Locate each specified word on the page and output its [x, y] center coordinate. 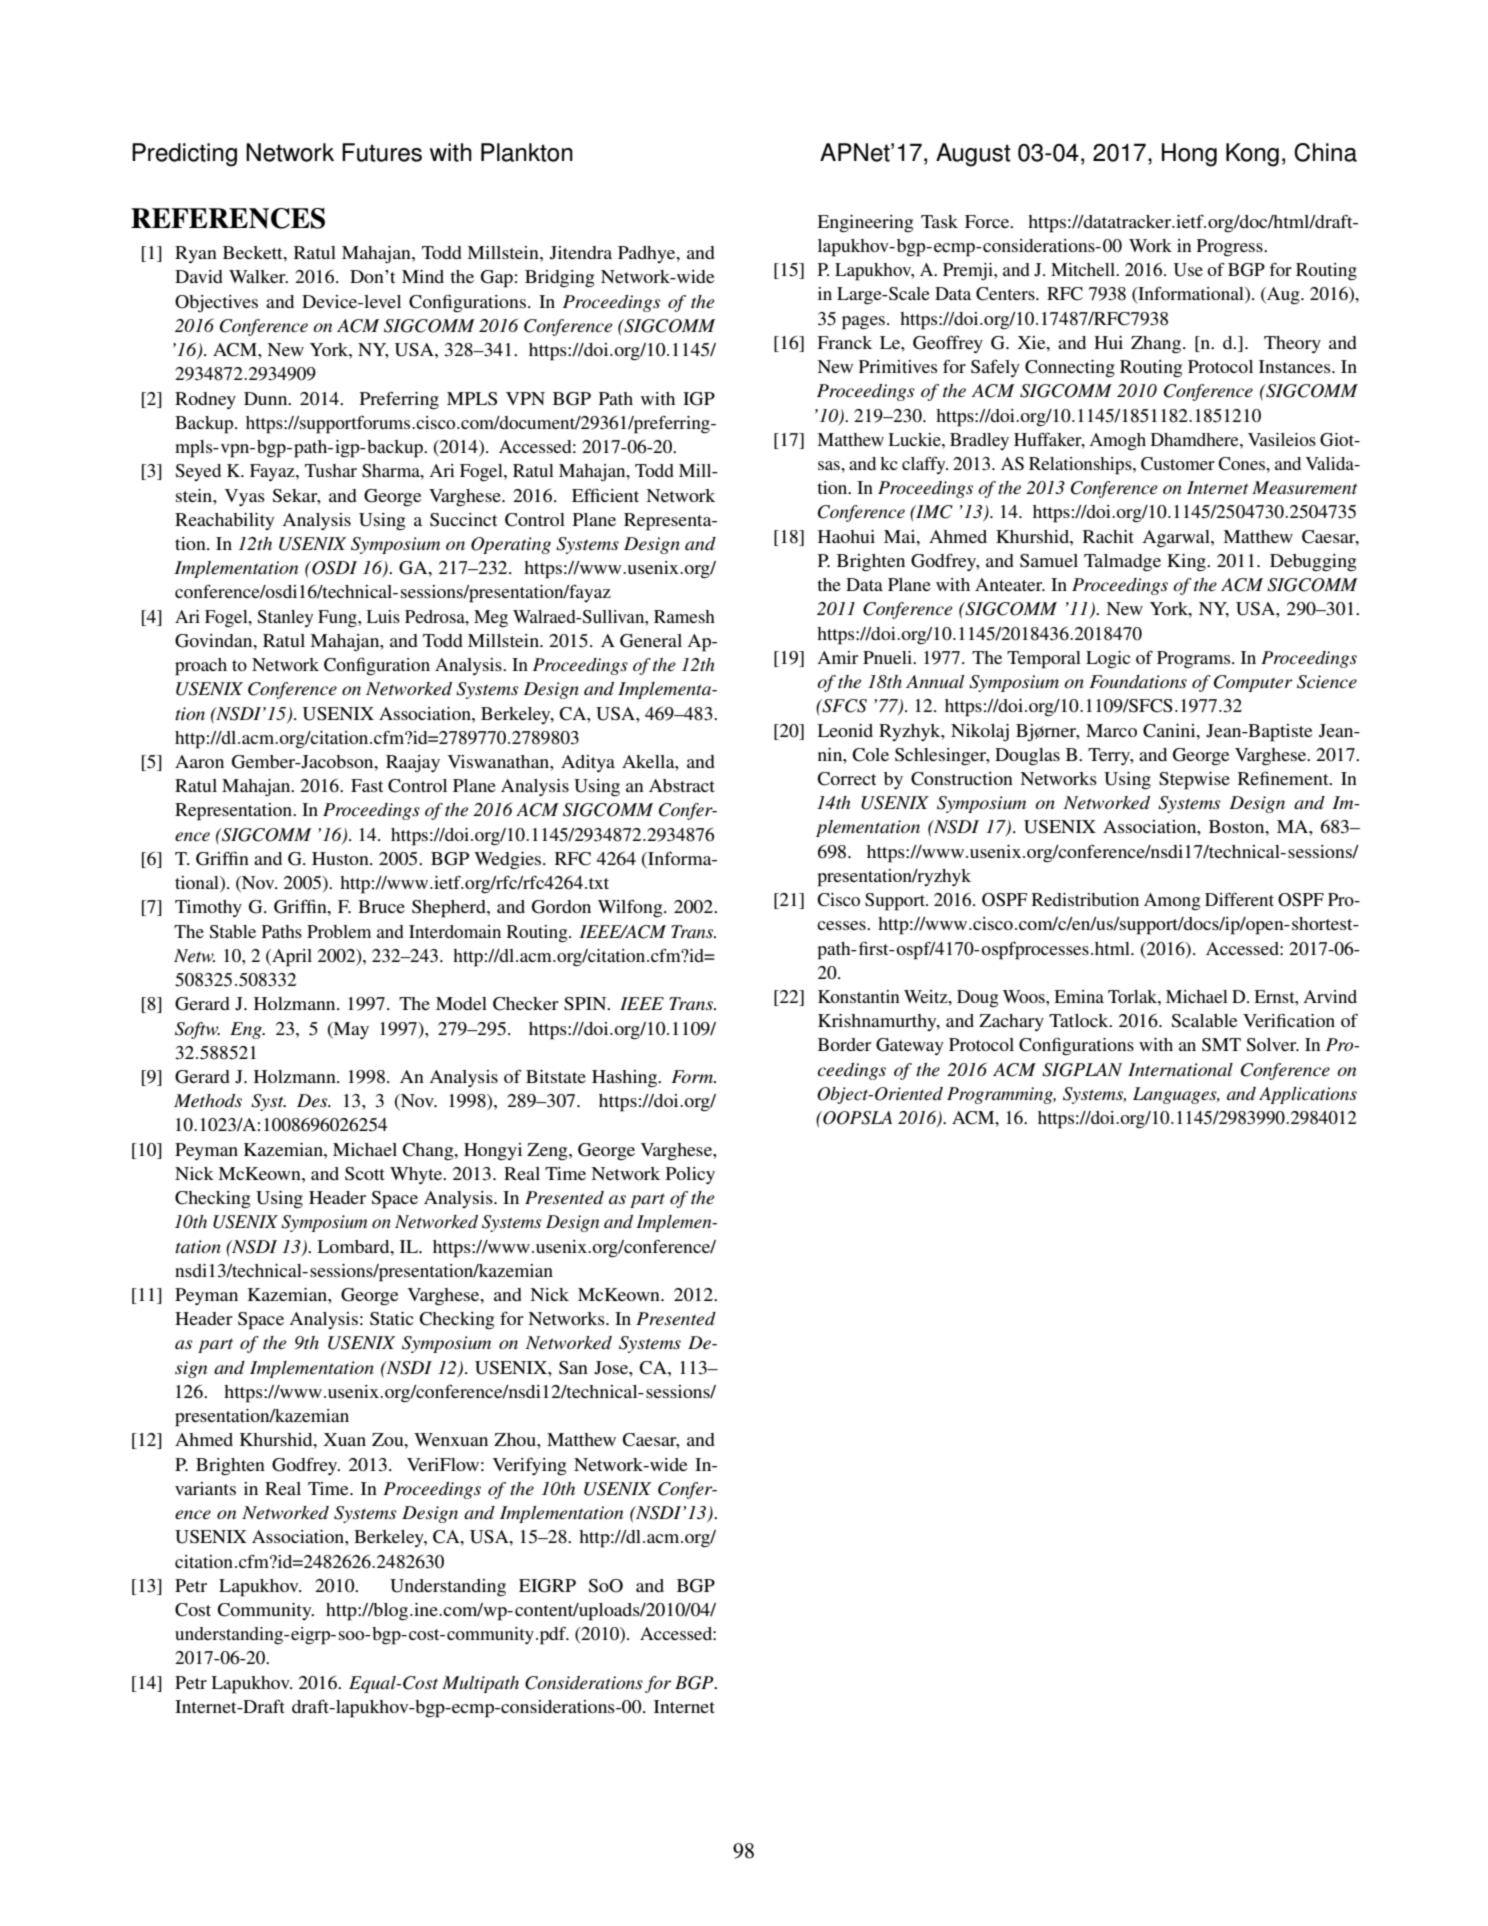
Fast [367, 785]
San [573, 1368]
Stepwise [1194, 781]
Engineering [865, 223]
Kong [1252, 155]
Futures [382, 152]
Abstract [682, 785]
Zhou [516, 1439]
